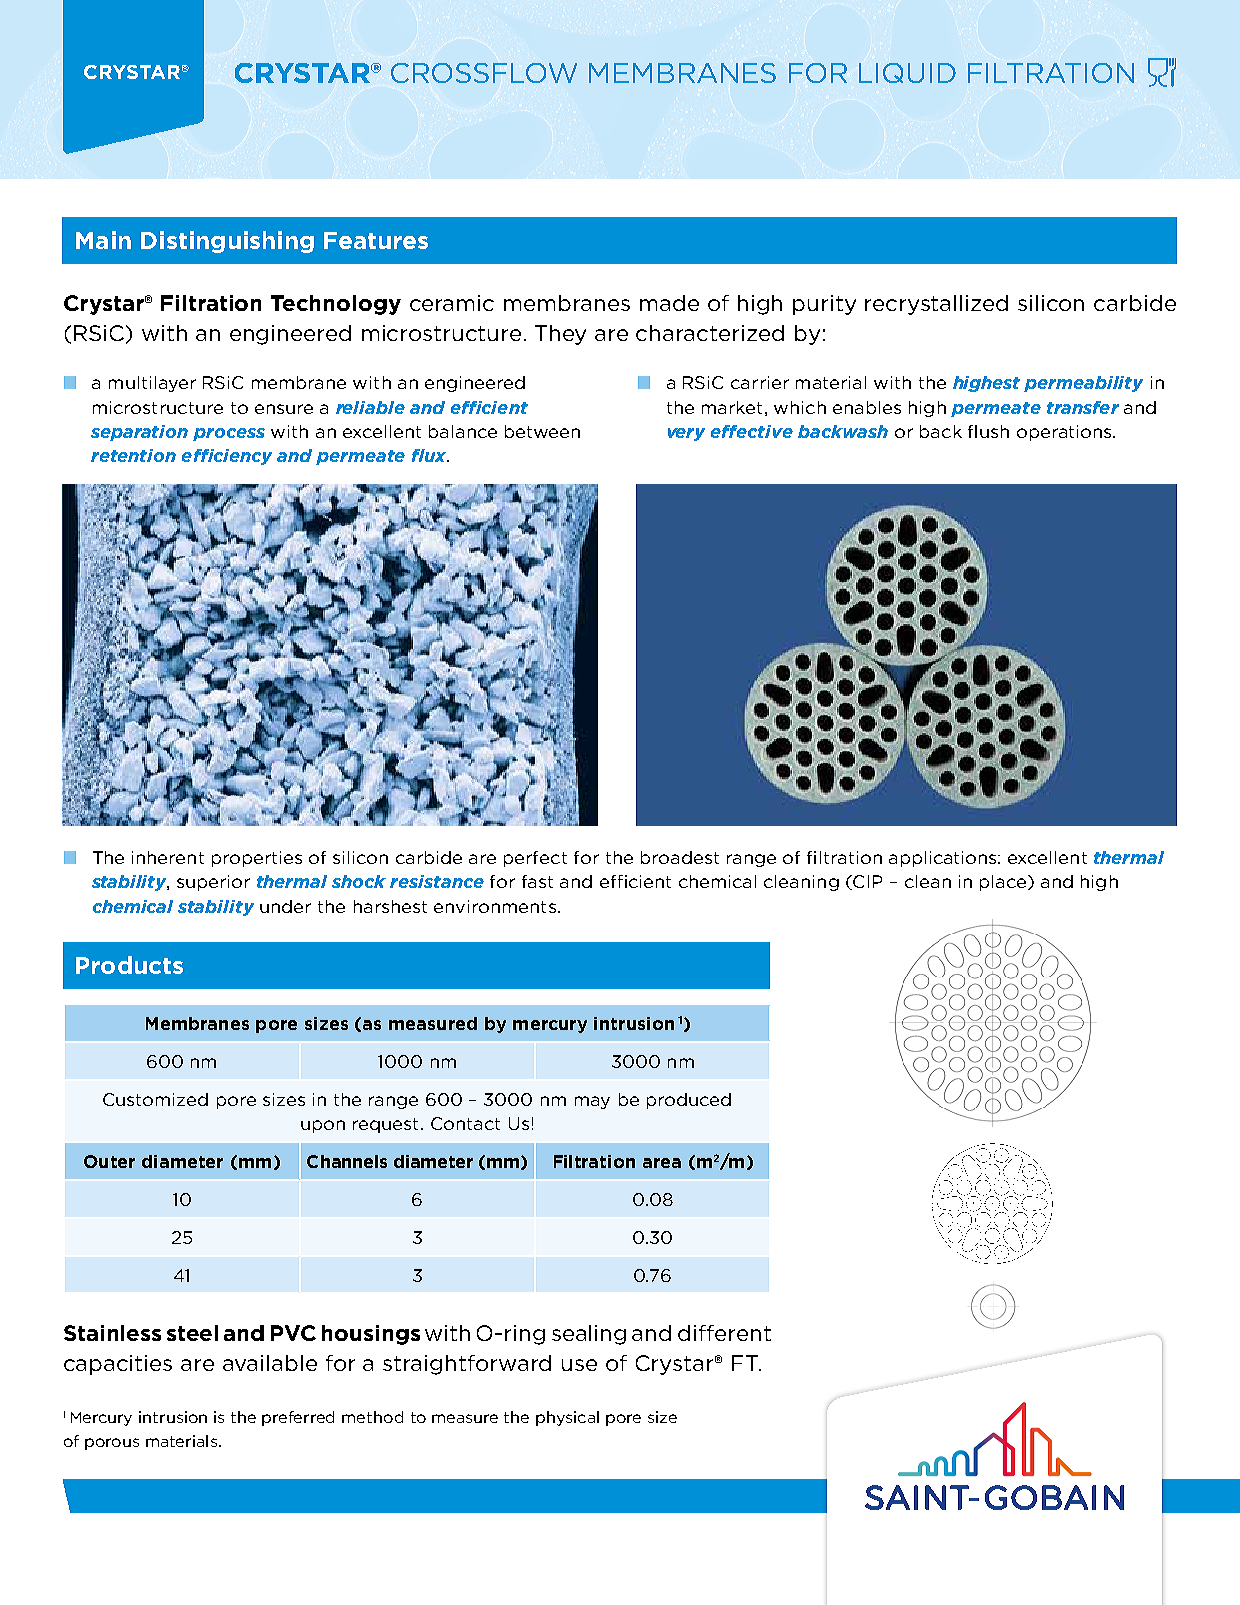  Describe the element at coordinates (155, 1099) in the image. I see `Customized` at that location.
